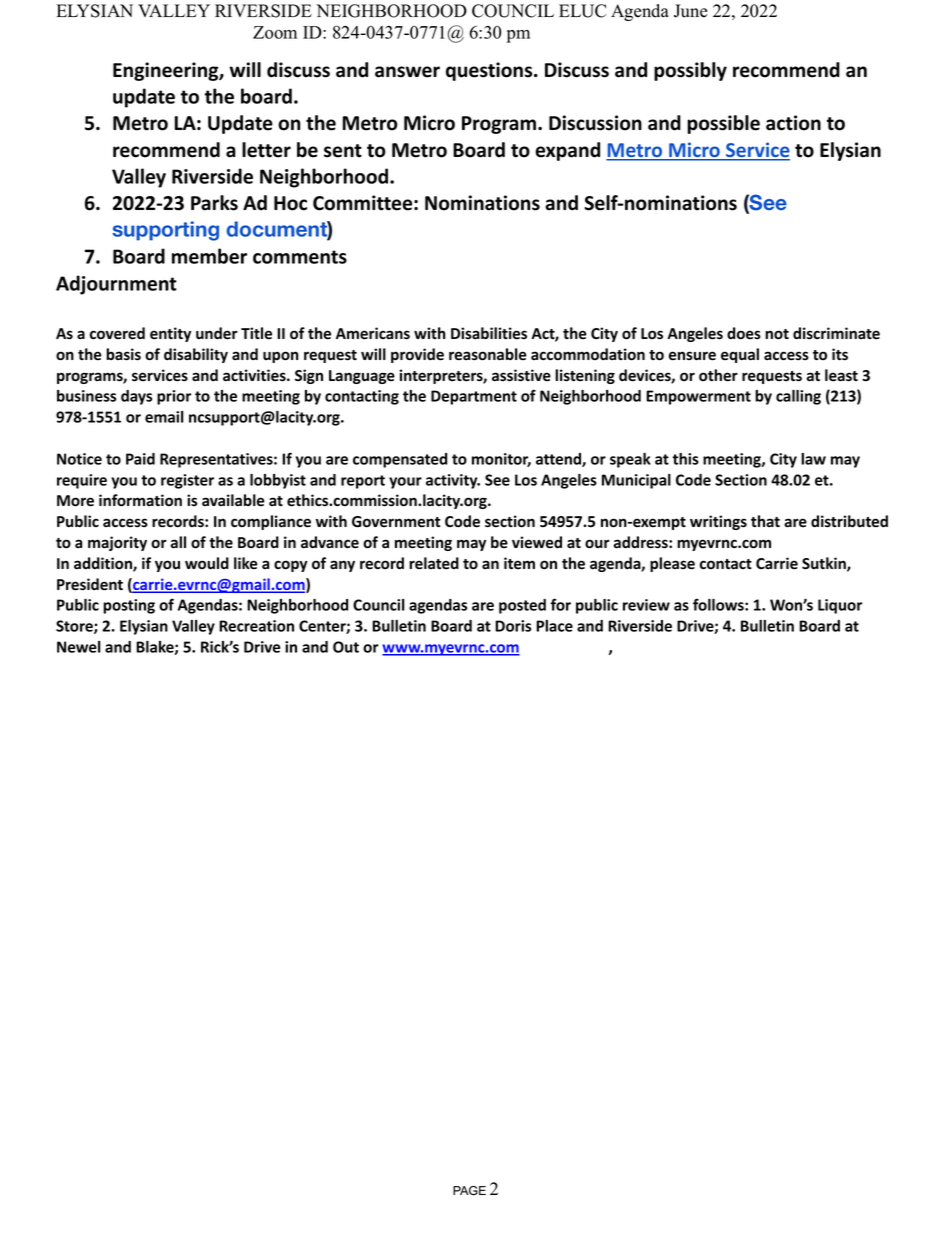 This document has width=952, height=1233. Describe the element at coordinates (346, 647) in the document. I see `Out` at that location.
